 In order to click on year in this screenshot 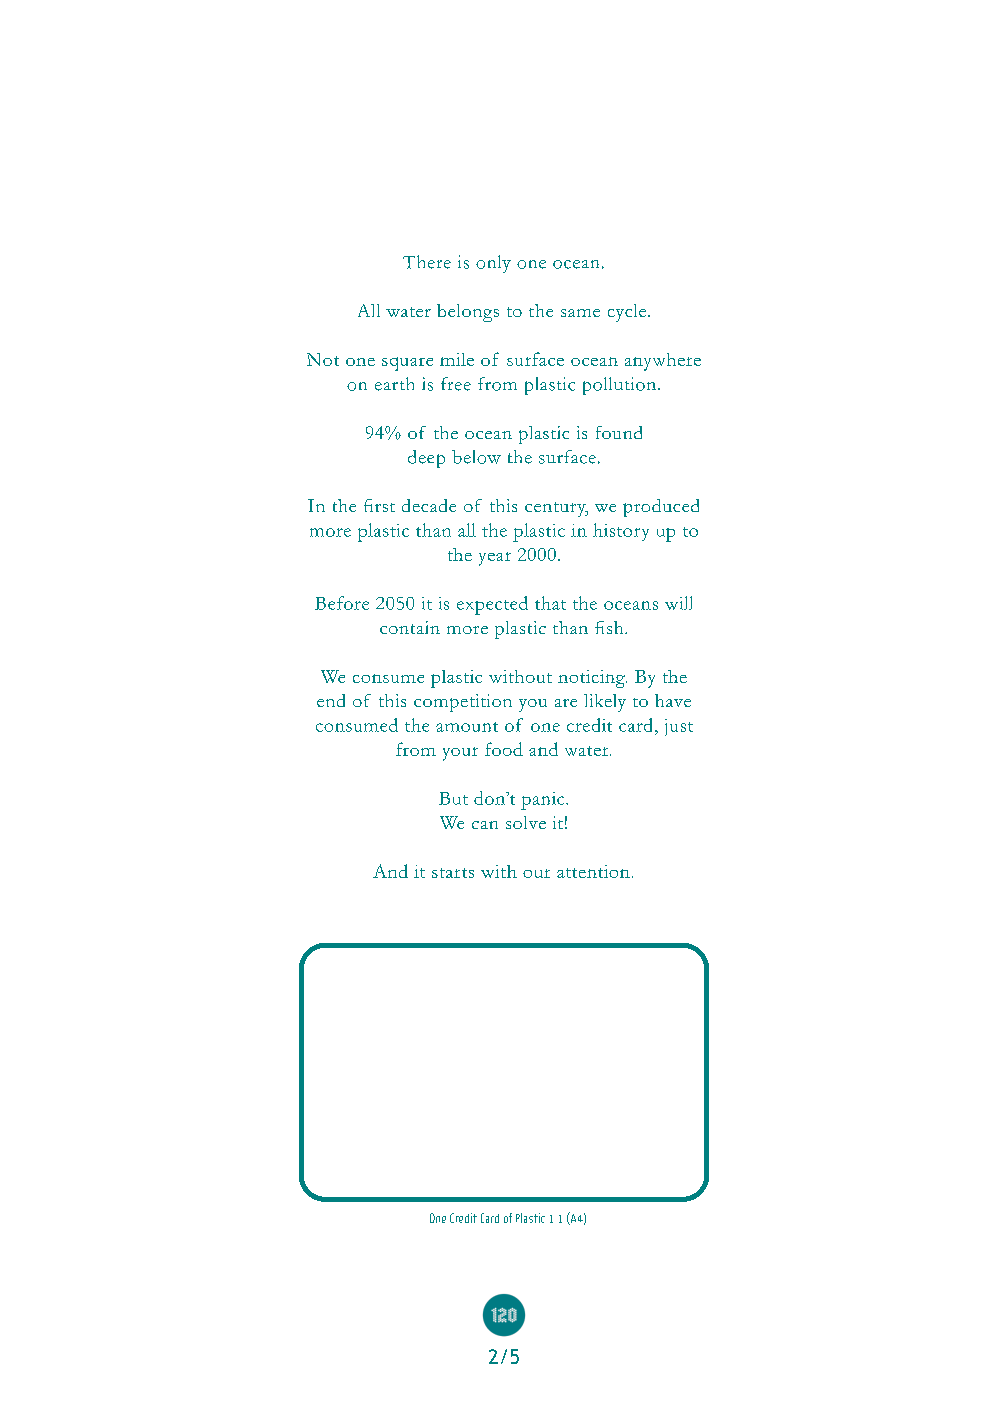, I will do `click(495, 559)`.
